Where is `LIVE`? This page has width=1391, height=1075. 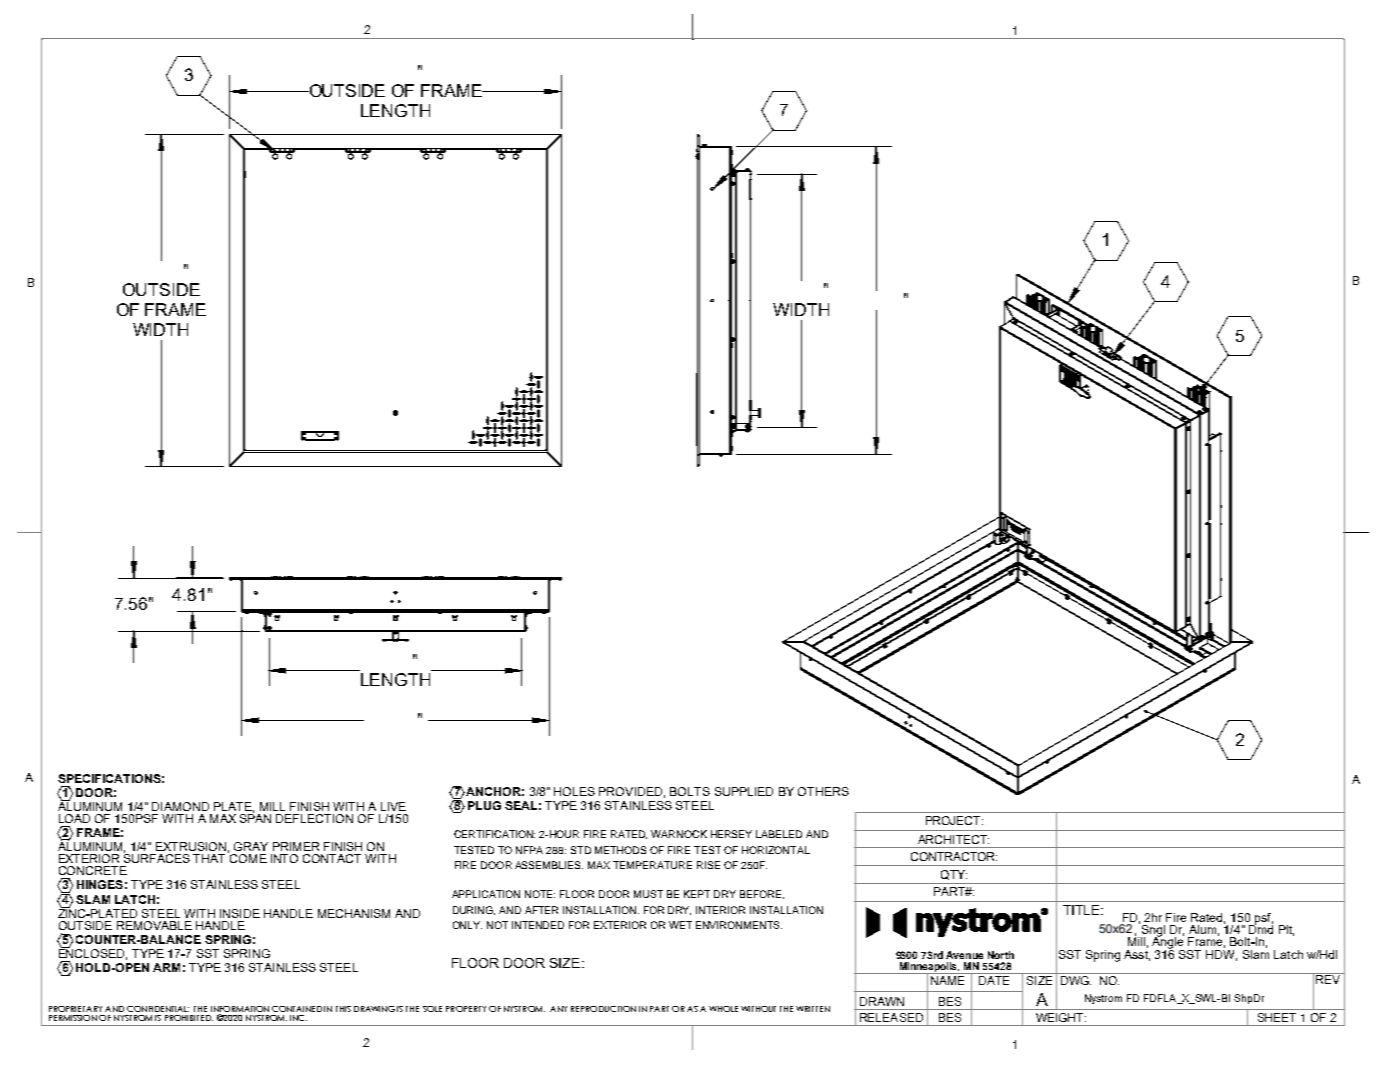
LIVE is located at coordinates (393, 806).
